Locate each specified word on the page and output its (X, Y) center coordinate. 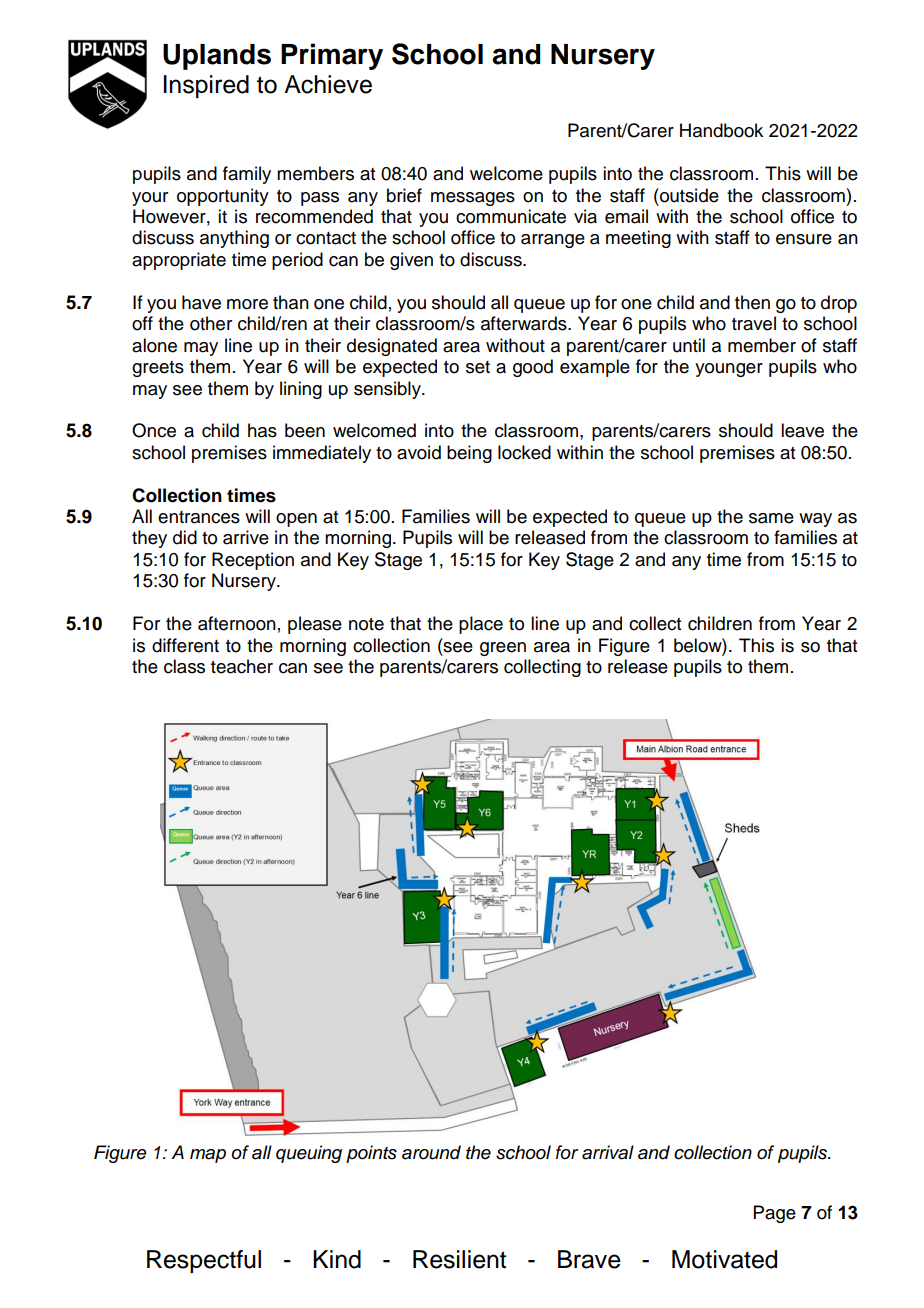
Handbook (721, 130)
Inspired (206, 86)
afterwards (525, 323)
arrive (246, 537)
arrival (608, 1152)
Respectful (204, 1261)
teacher (242, 666)
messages (473, 199)
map (208, 1156)
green (503, 649)
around (431, 1152)
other (211, 323)
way (815, 520)
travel (754, 323)
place (481, 625)
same (771, 518)
